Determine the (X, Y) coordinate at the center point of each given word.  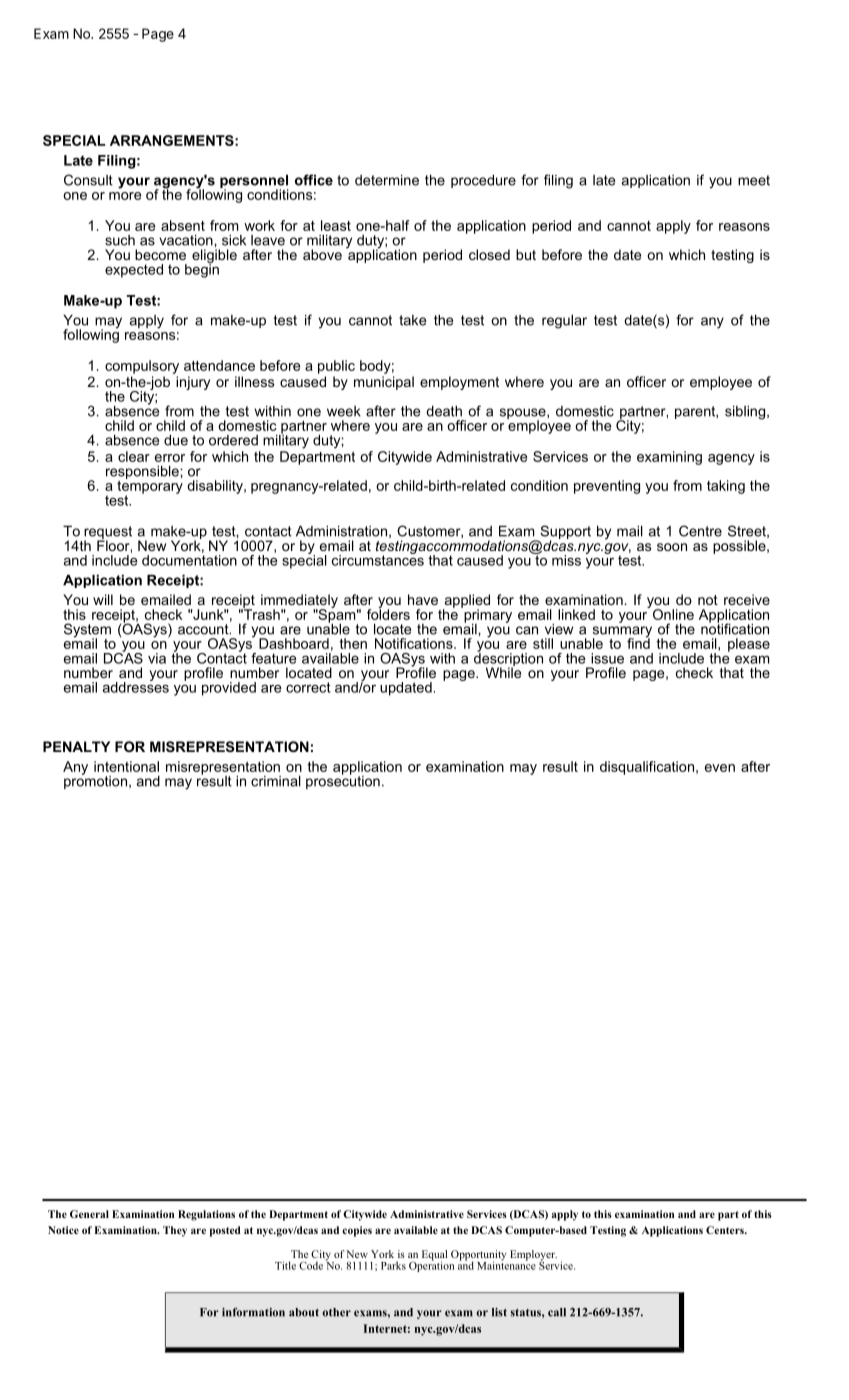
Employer (533, 1256)
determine (387, 180)
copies (357, 1231)
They (175, 1231)
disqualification (647, 768)
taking (726, 487)
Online (672, 613)
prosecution (343, 781)
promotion (95, 781)
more (125, 196)
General (89, 1214)
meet (754, 180)
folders (388, 613)
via (157, 658)
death (444, 411)
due (176, 440)
